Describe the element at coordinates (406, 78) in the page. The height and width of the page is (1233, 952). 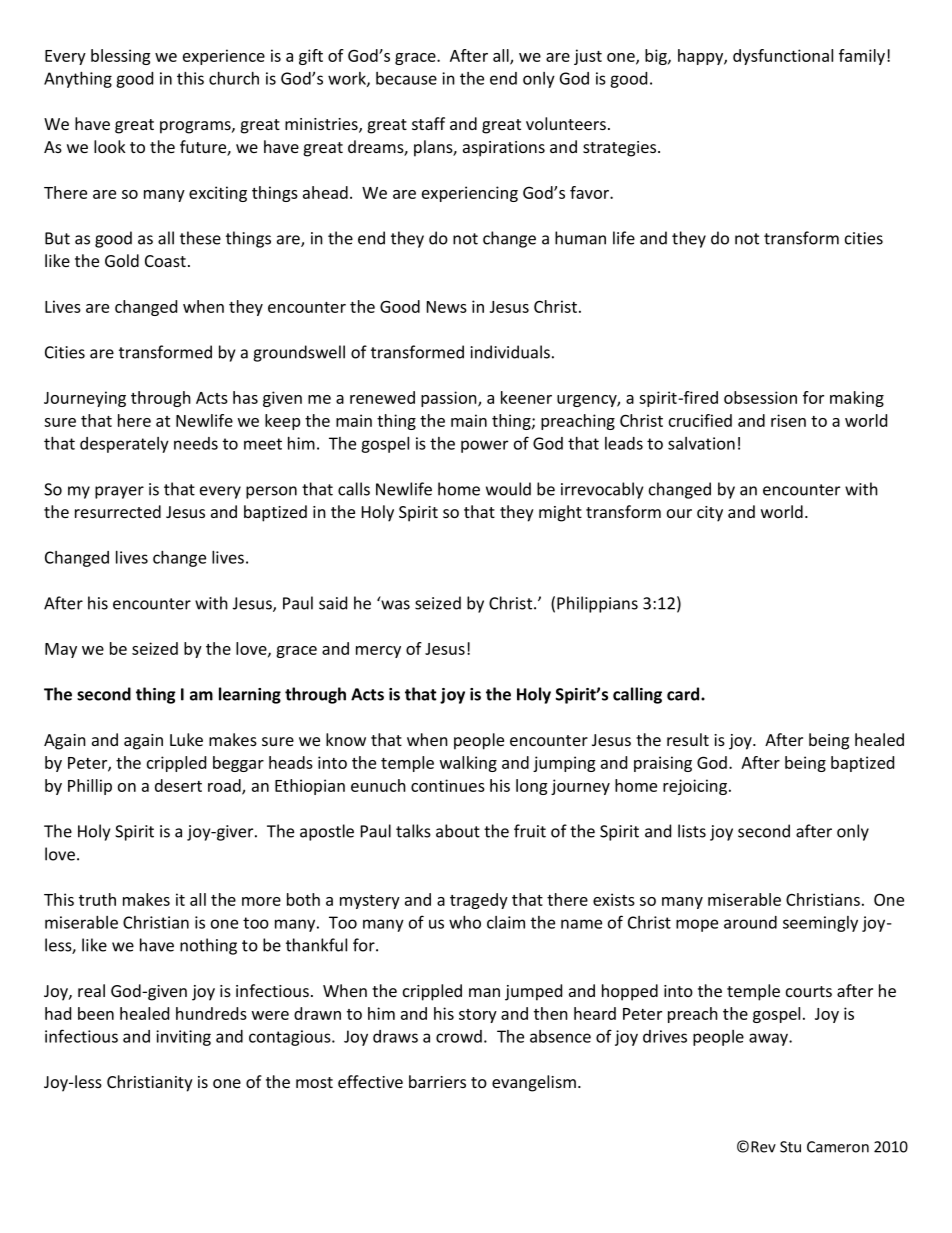
I see `because` at that location.
